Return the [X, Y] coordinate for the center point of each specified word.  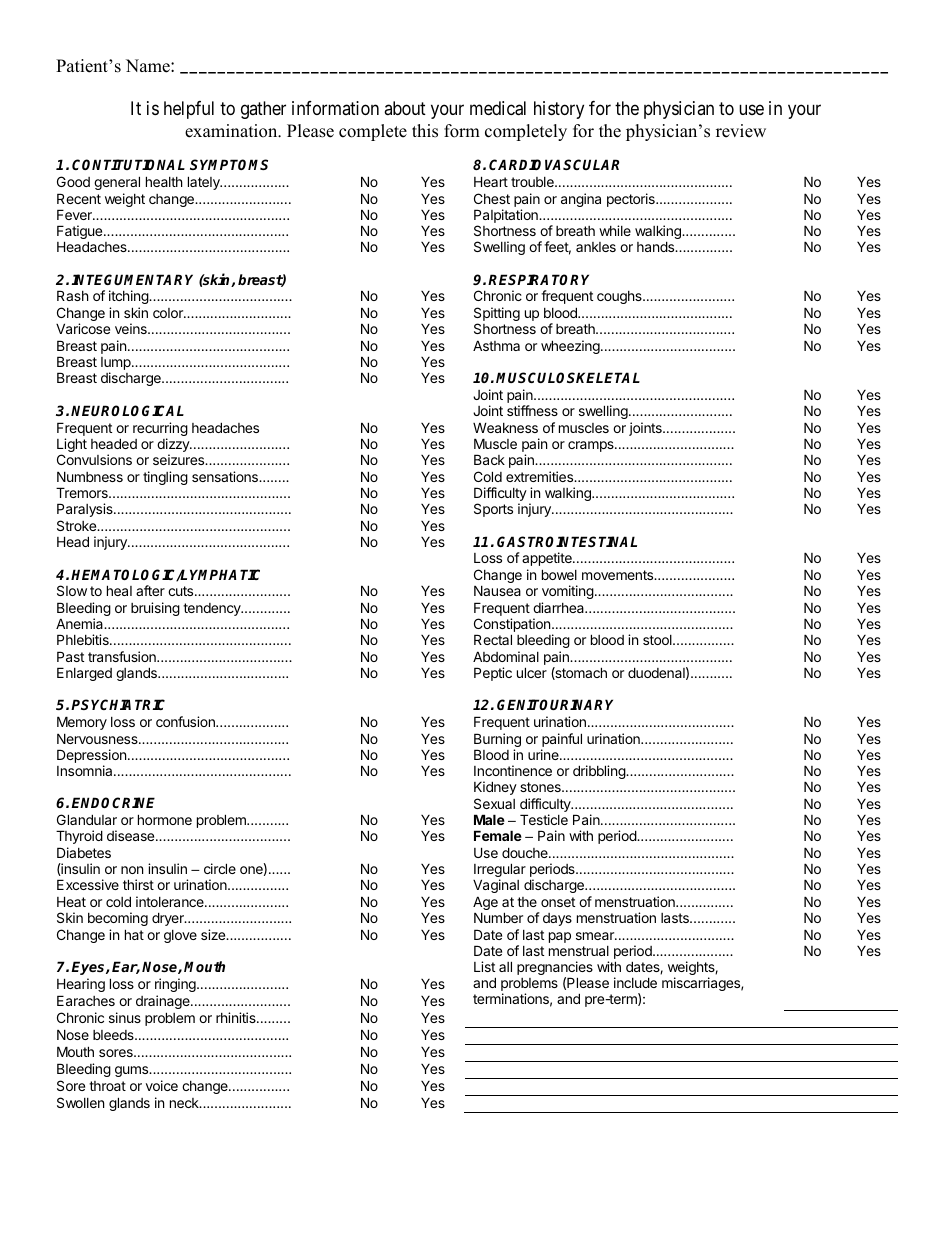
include [635, 982]
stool [658, 640]
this [425, 131]
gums [133, 1071]
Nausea [497, 590]
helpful [189, 110]
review [741, 131]
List [484, 966]
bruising [155, 609]
